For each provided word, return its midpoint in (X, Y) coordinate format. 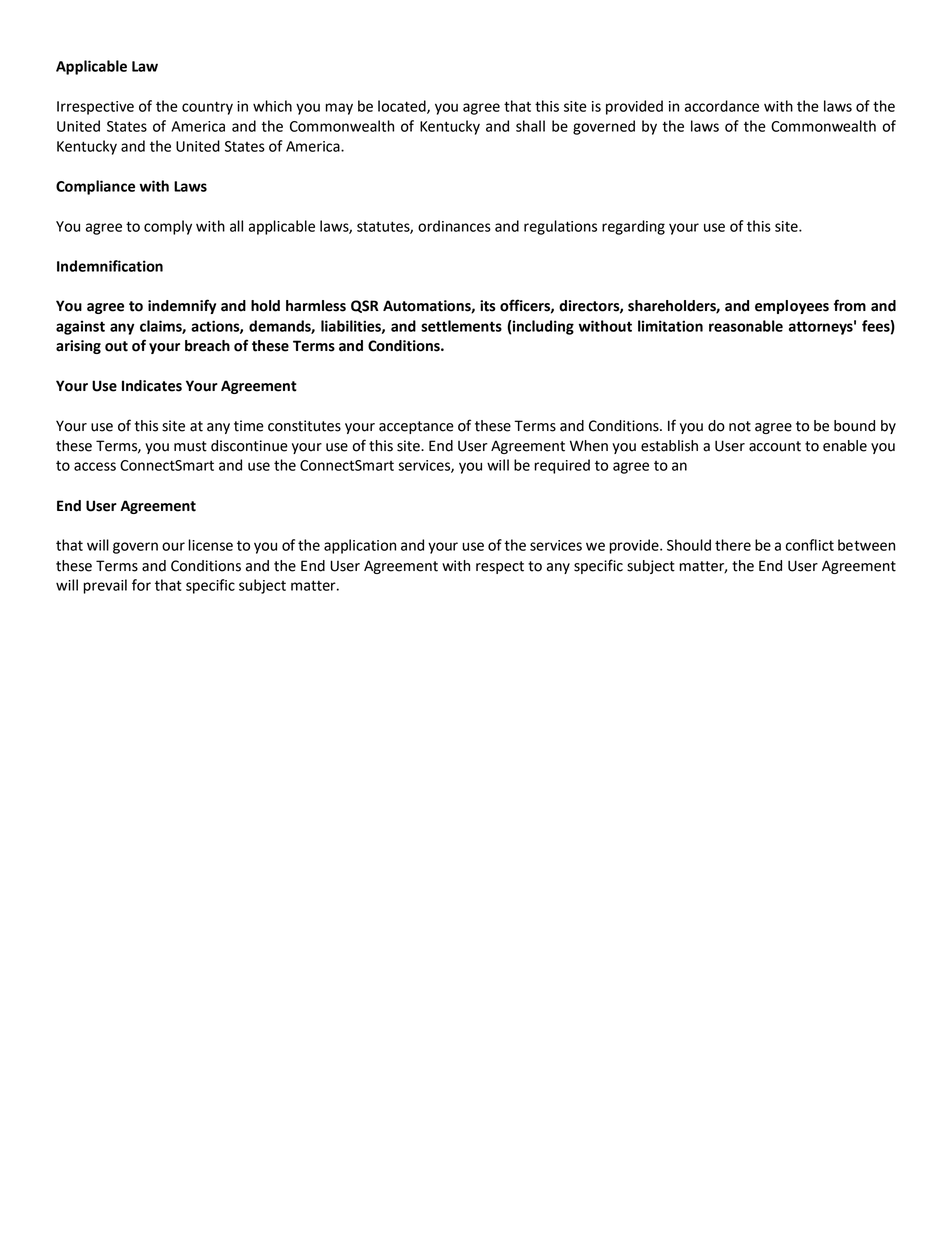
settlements (461, 326)
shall (530, 126)
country (207, 108)
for (141, 585)
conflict (810, 545)
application (360, 546)
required (562, 466)
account (775, 446)
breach (207, 346)
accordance (722, 106)
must (190, 446)
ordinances (454, 226)
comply (168, 227)
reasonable (746, 326)
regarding (633, 227)
